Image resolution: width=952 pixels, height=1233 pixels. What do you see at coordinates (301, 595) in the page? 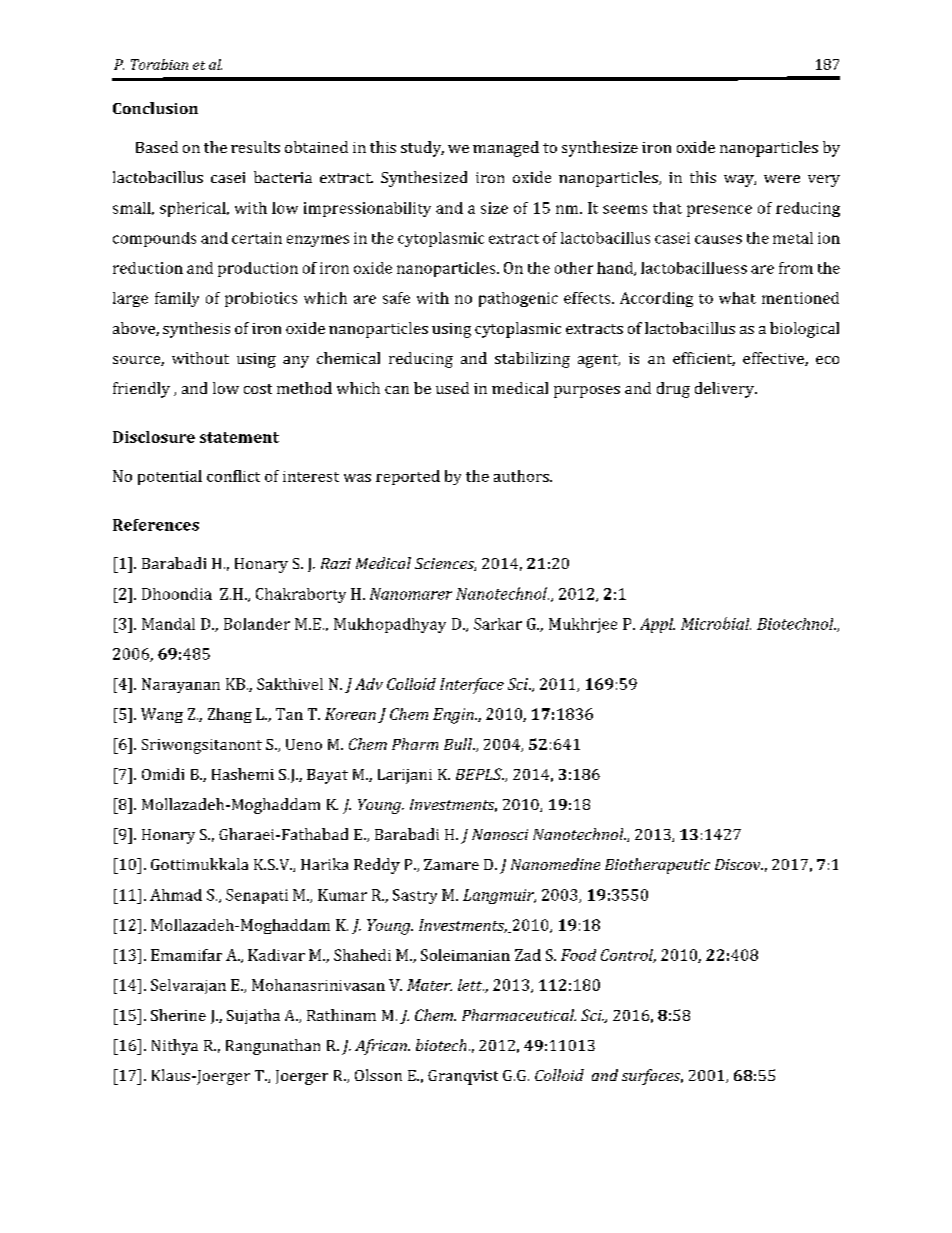
I see `Chakraborty` at bounding box center [301, 595].
